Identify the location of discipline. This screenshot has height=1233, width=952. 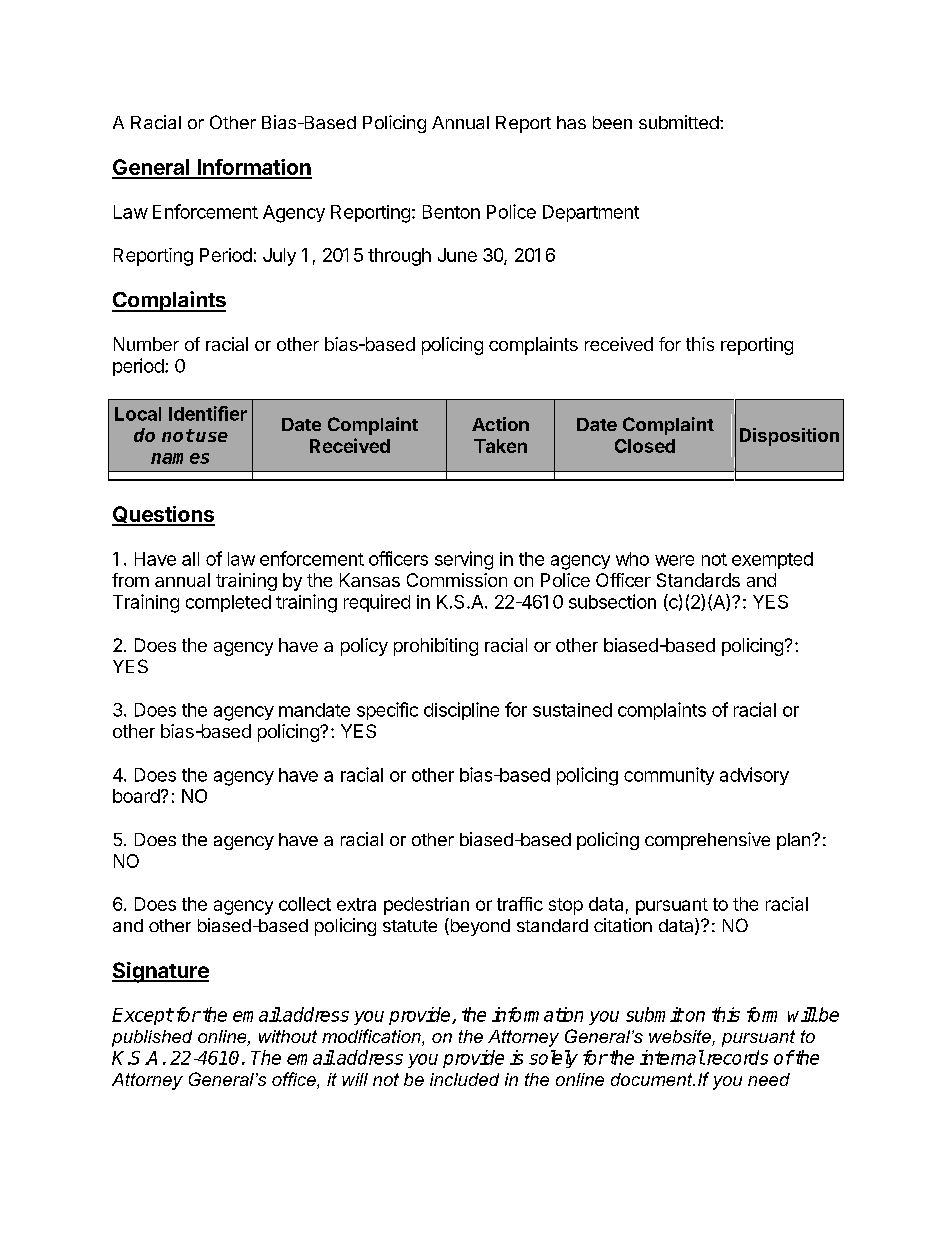
(461, 711).
